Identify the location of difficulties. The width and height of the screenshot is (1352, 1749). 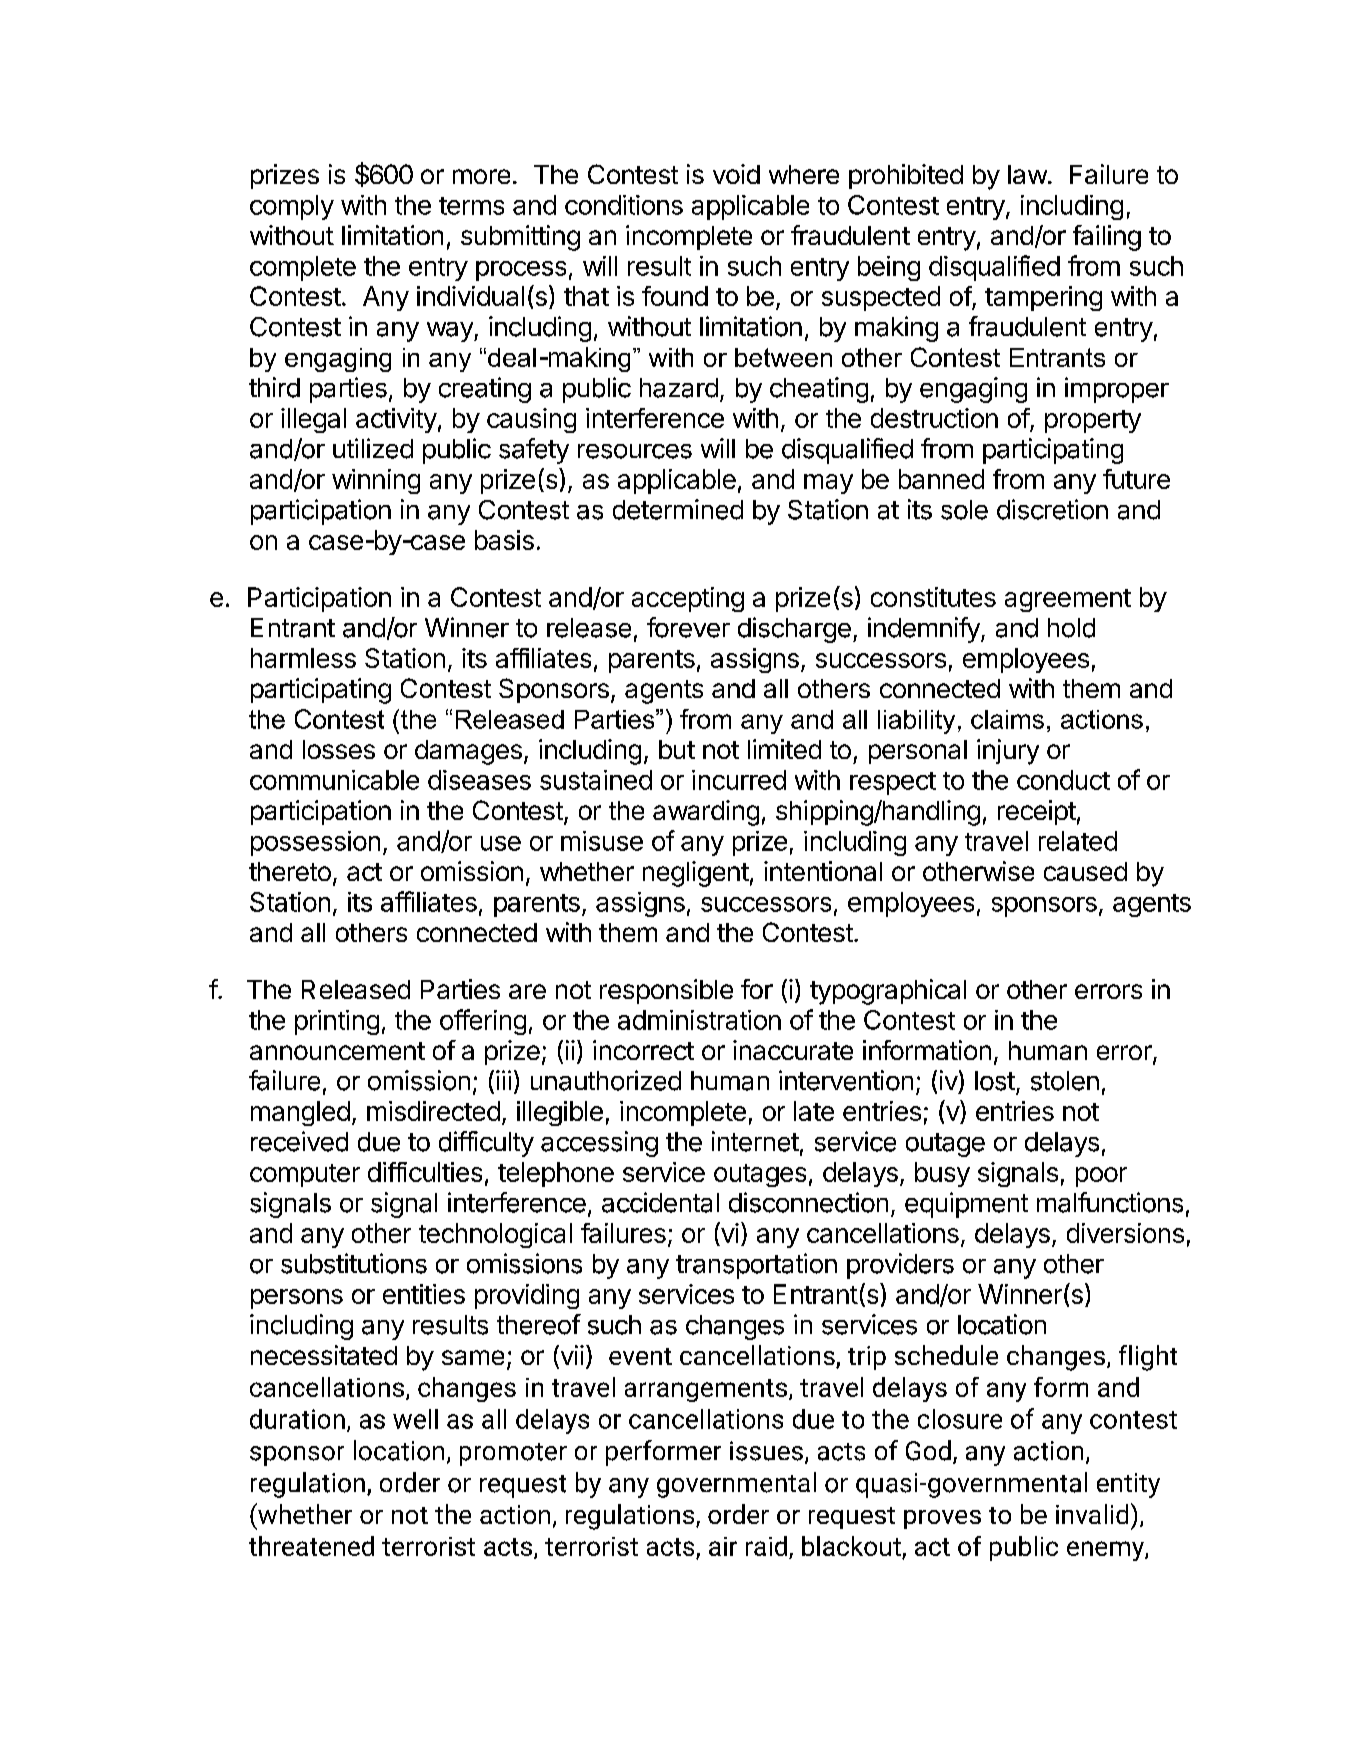
(425, 1172).
